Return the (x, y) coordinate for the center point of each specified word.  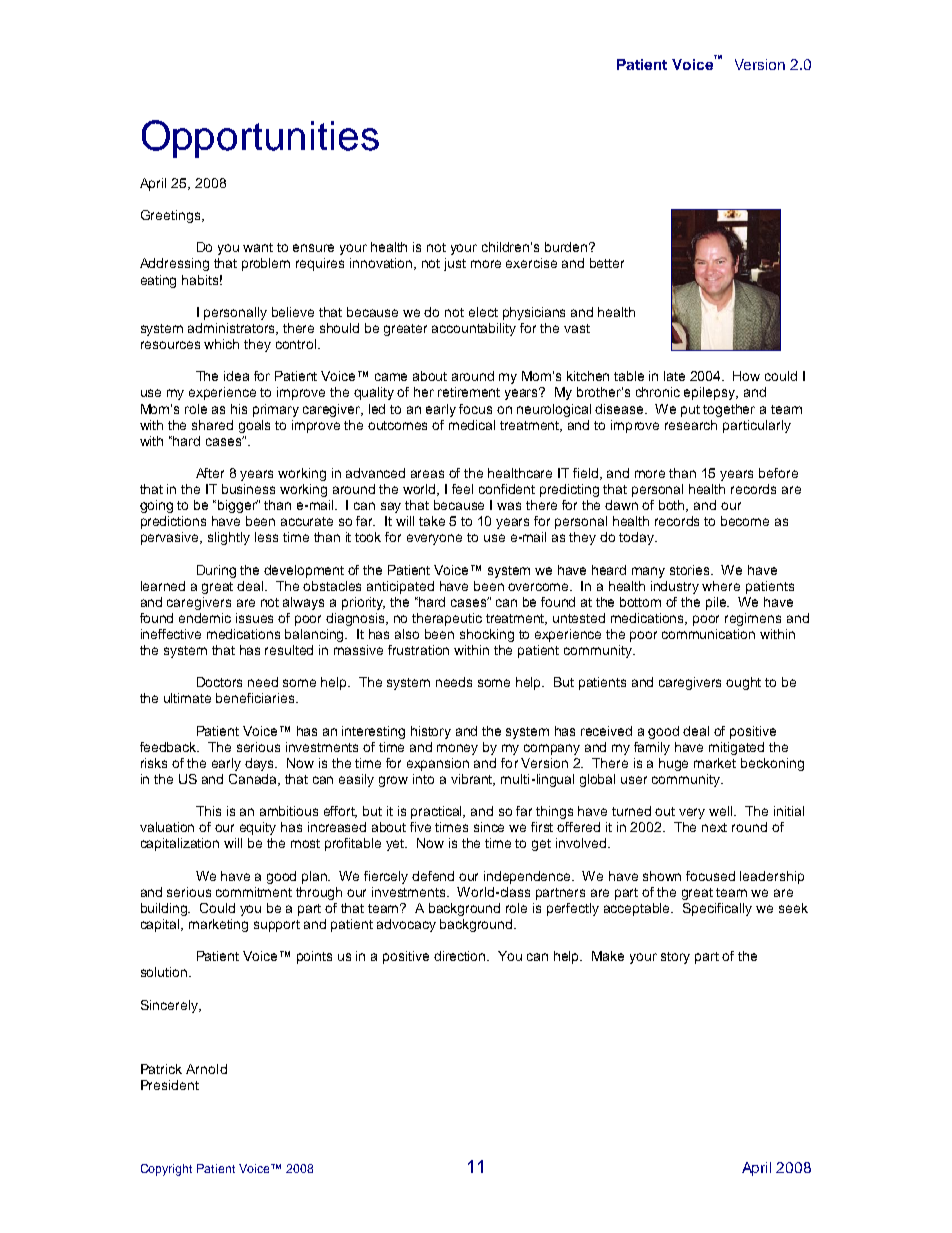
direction (461, 956)
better (607, 263)
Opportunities (260, 139)
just (455, 264)
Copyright (166, 1170)
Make (608, 956)
